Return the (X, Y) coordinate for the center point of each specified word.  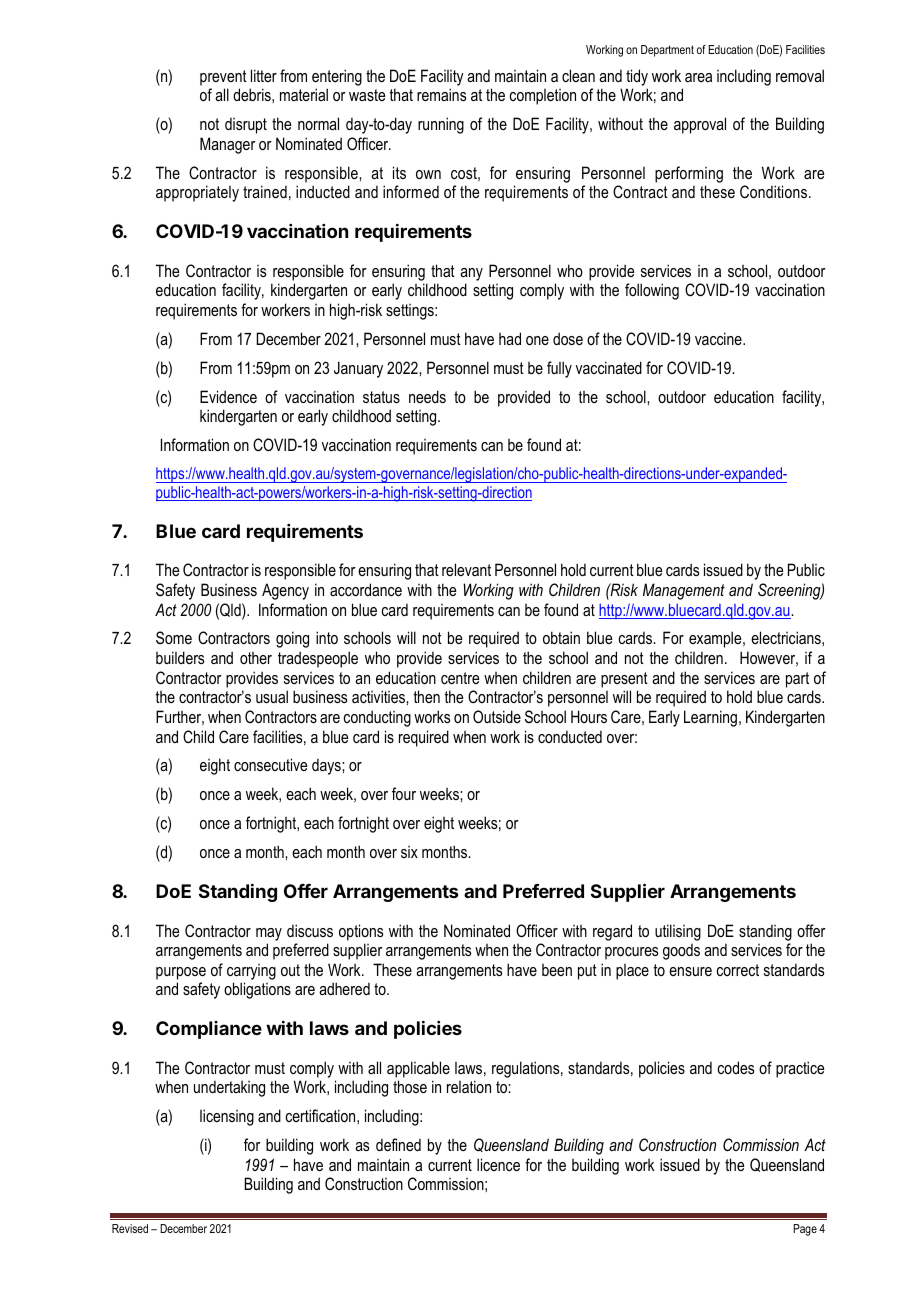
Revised (130, 1228)
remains (441, 94)
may (269, 934)
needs (427, 396)
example (716, 639)
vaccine (719, 338)
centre (460, 678)
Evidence (228, 396)
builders (180, 657)
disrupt (246, 125)
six (409, 852)
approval (700, 125)
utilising (678, 932)
